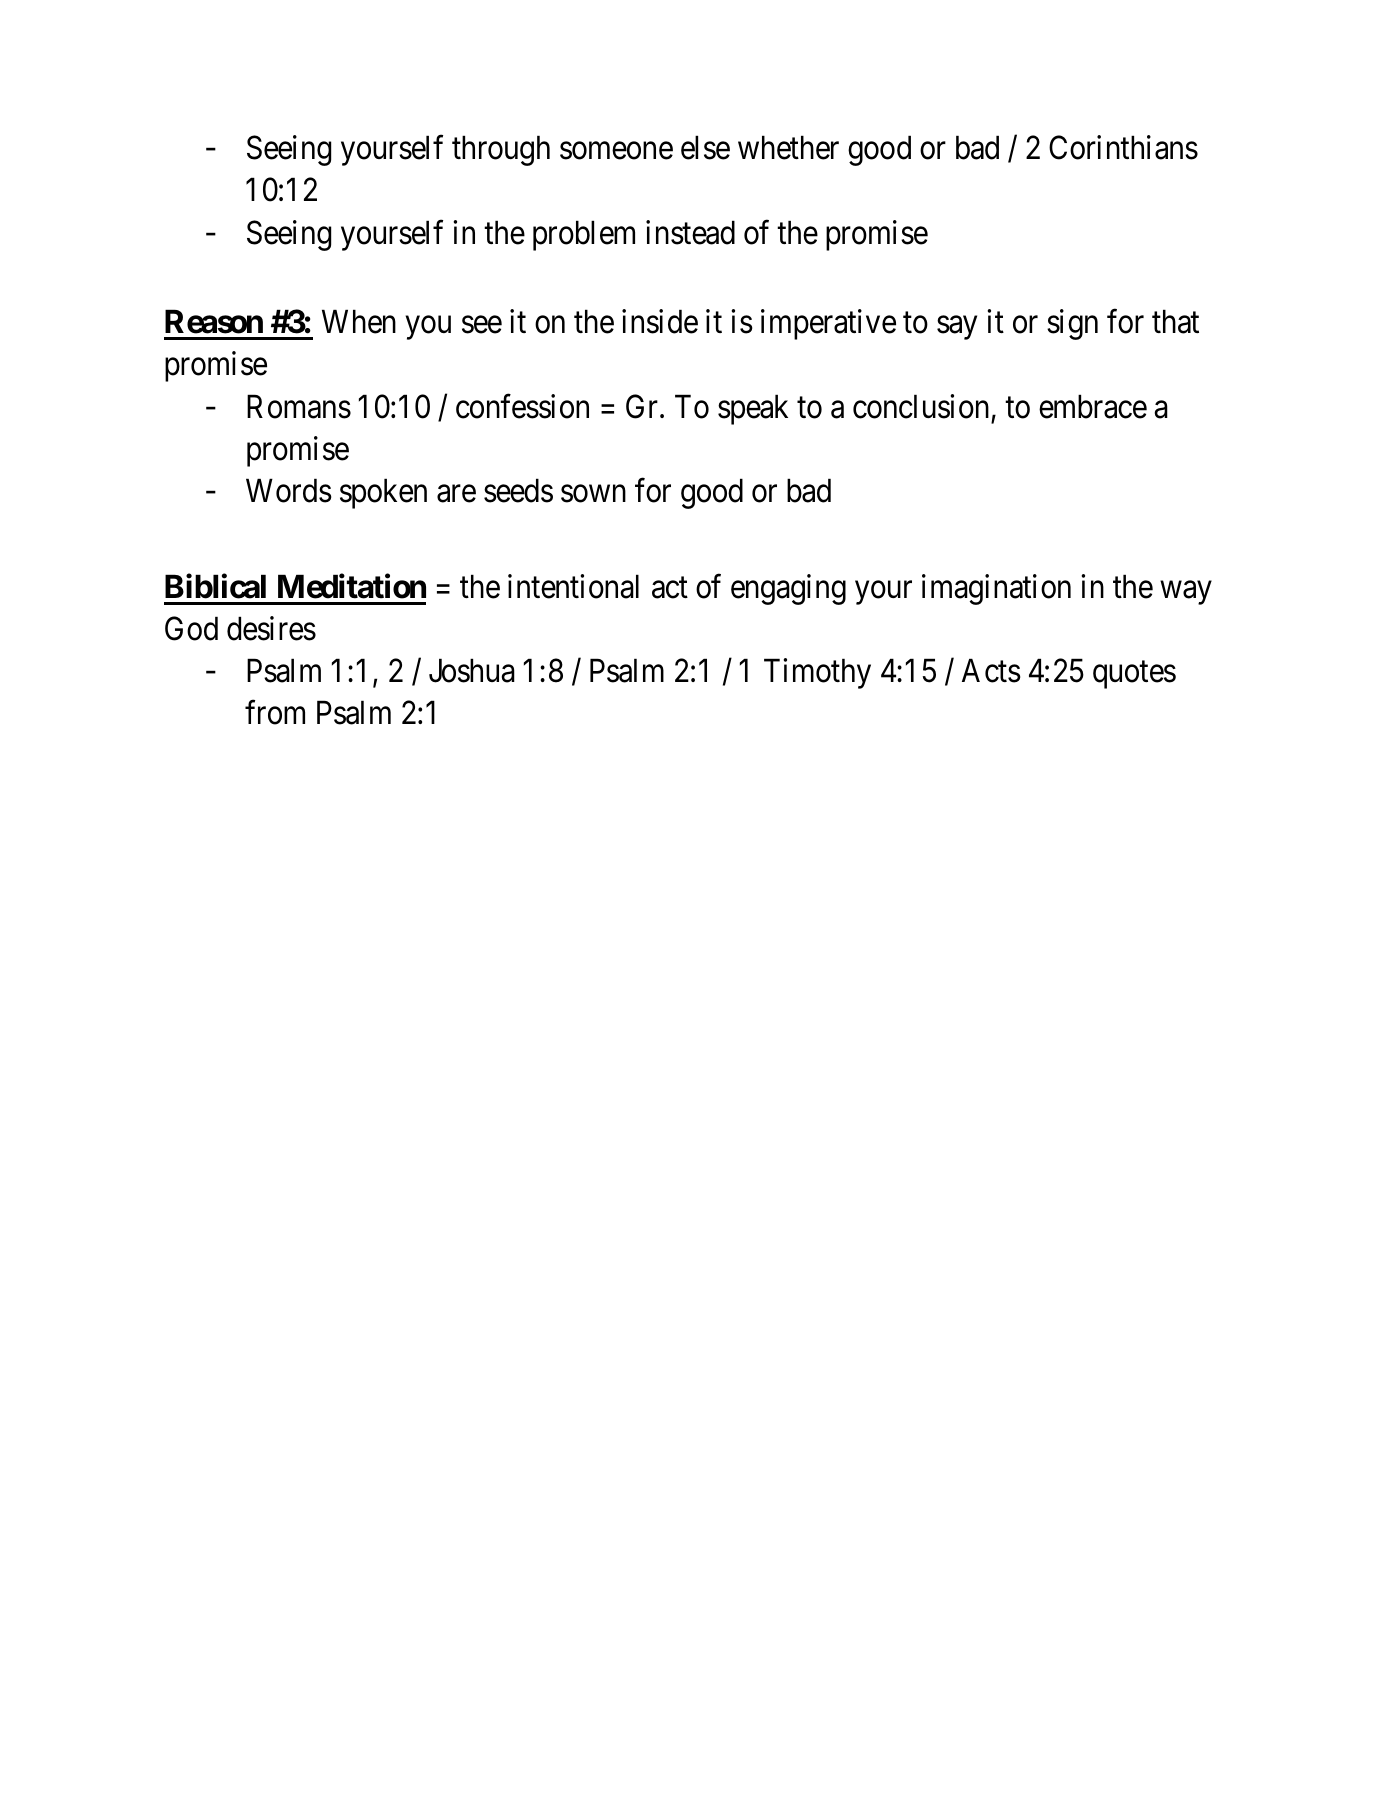 This page has width=1390, height=1799. What do you see at coordinates (501, 150) in the page?
I see `through` at bounding box center [501, 150].
